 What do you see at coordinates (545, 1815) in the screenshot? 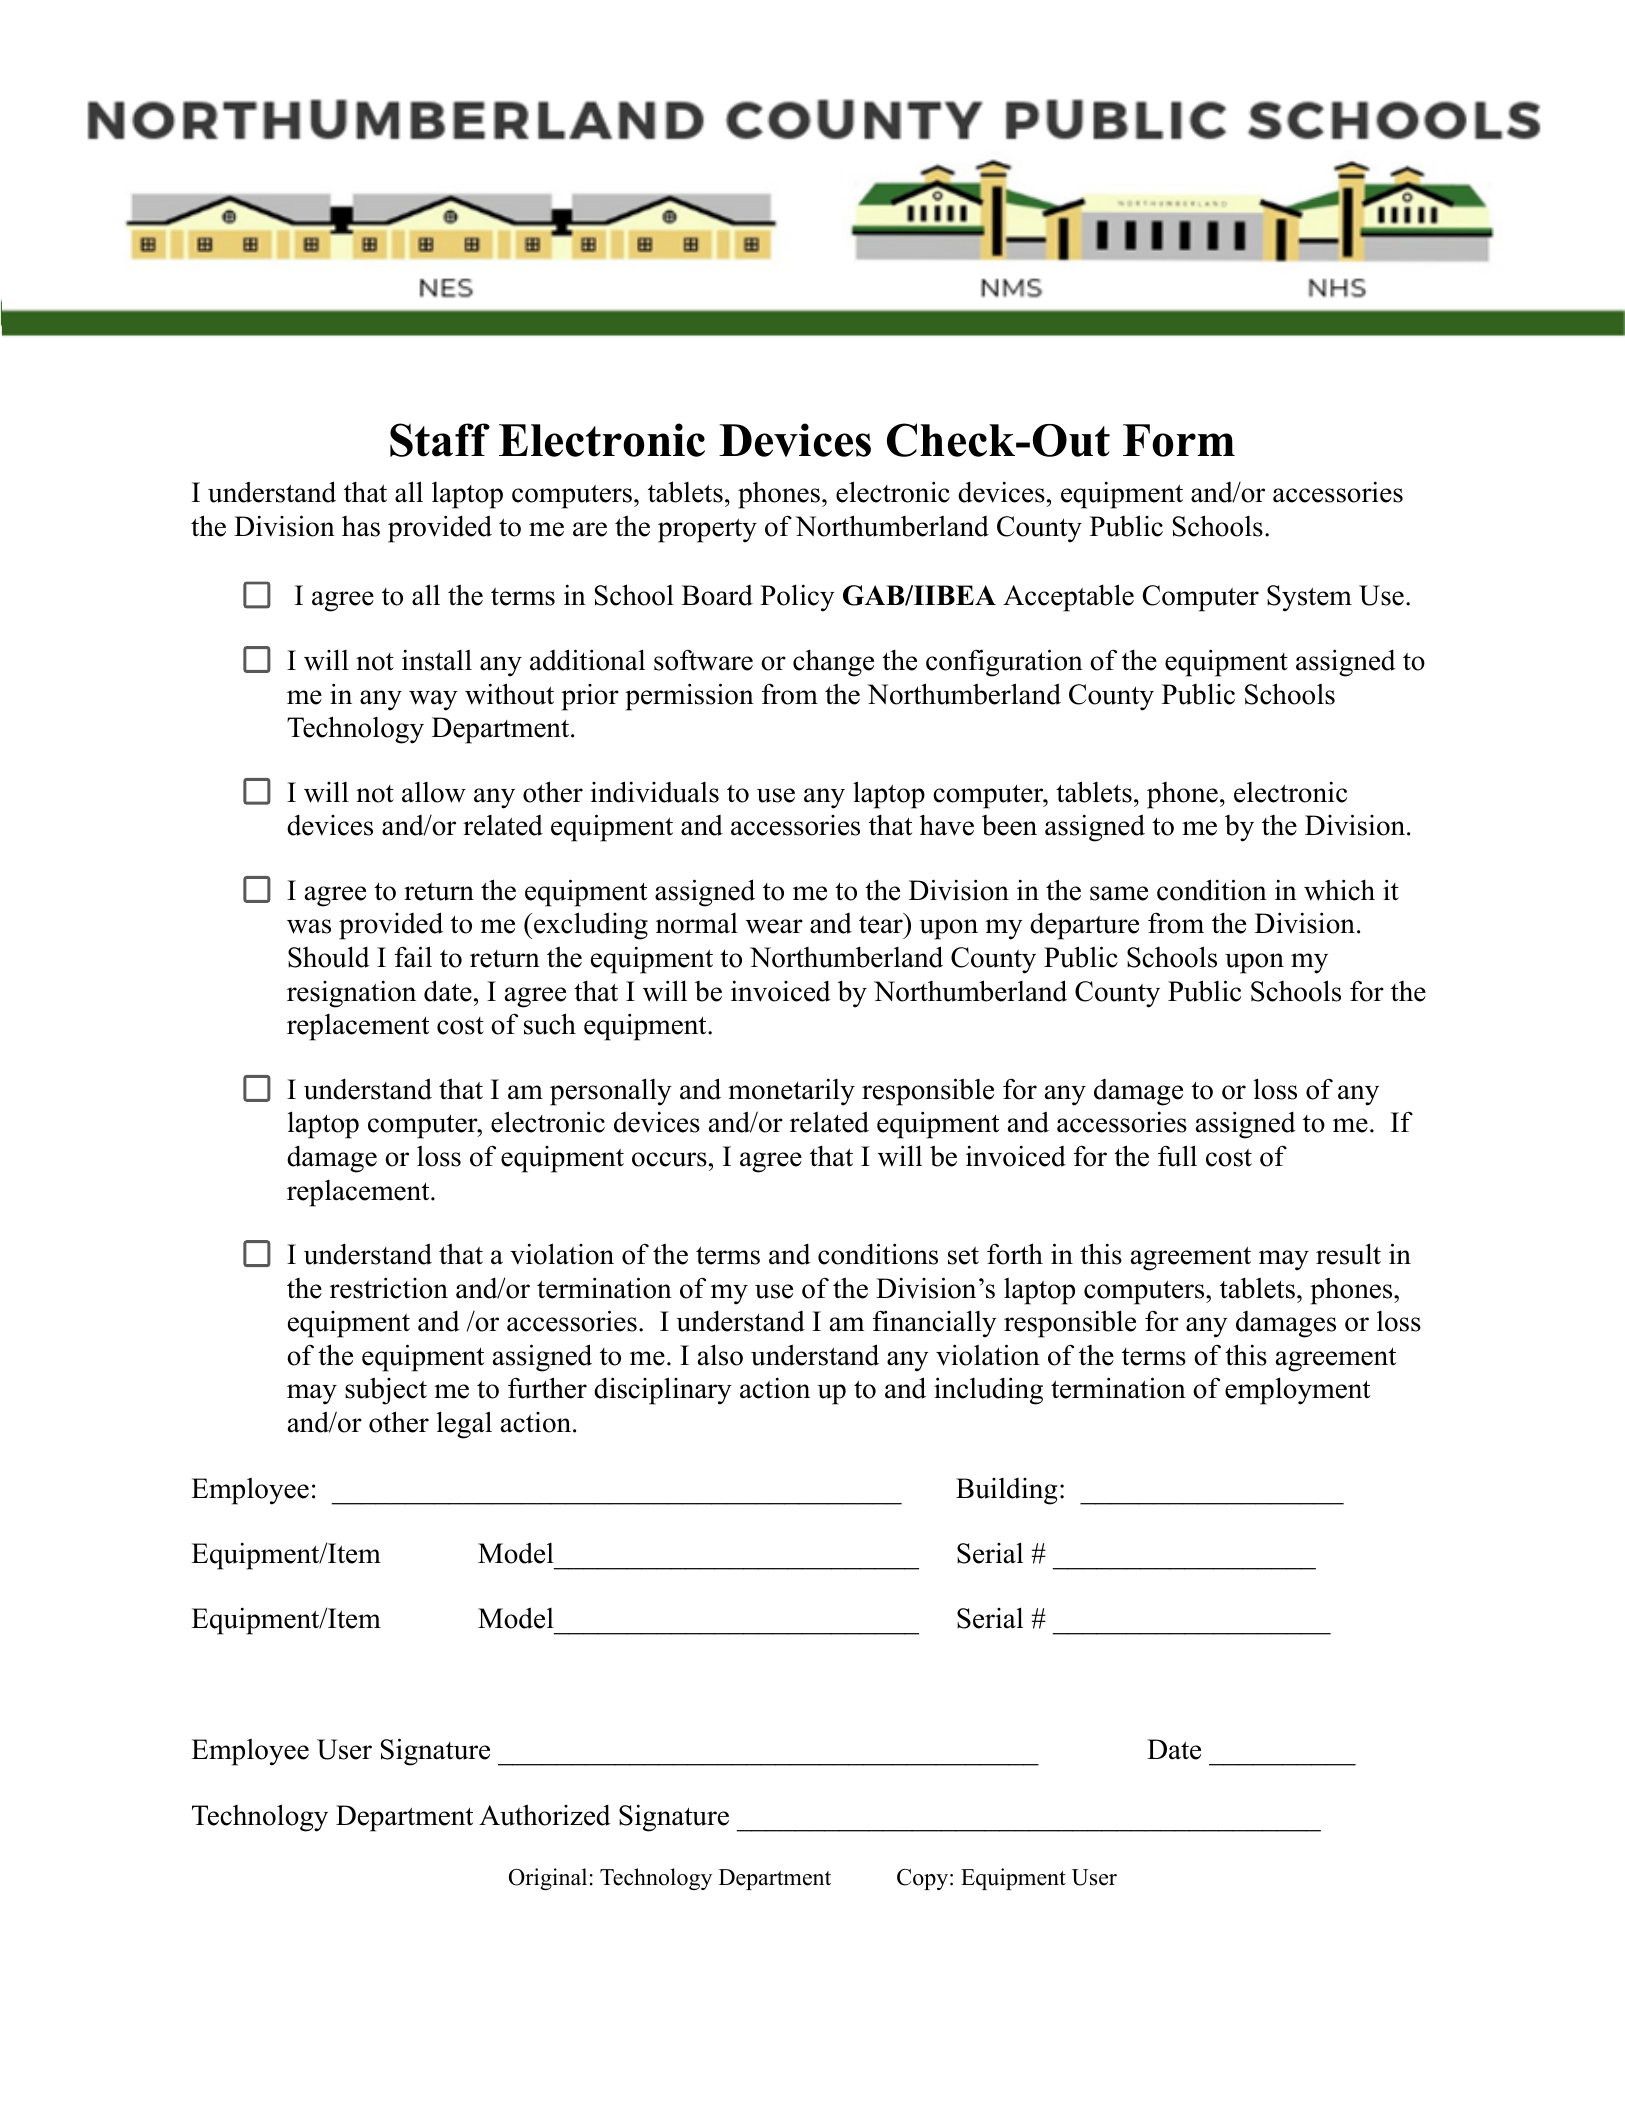
I see `Authorized` at bounding box center [545, 1815].
